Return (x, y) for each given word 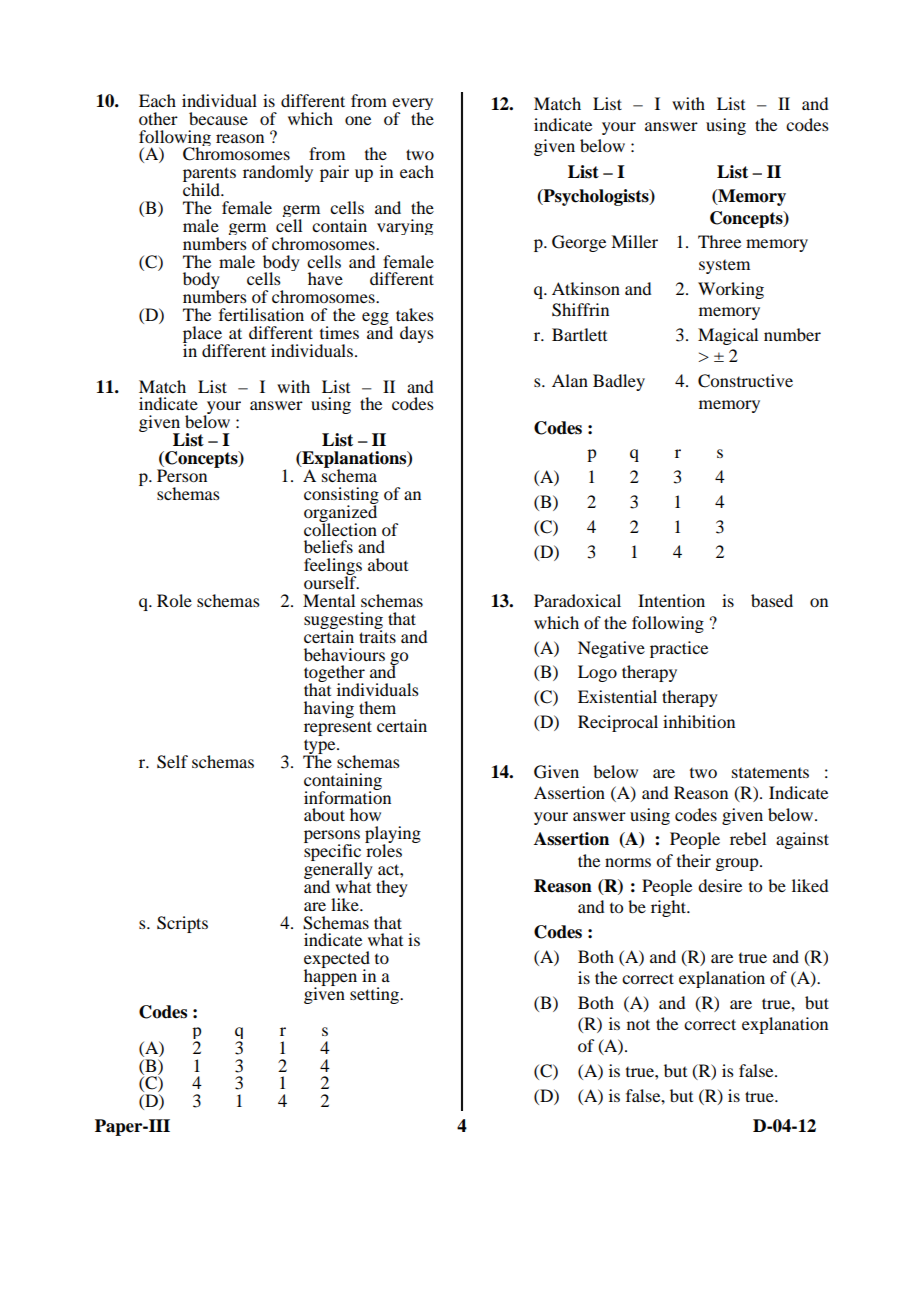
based (772, 600)
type (320, 747)
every (412, 105)
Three (719, 241)
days (417, 334)
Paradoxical (577, 600)
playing (393, 836)
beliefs (328, 546)
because (218, 118)
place (203, 335)
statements (770, 772)
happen (330, 978)
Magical (728, 336)
